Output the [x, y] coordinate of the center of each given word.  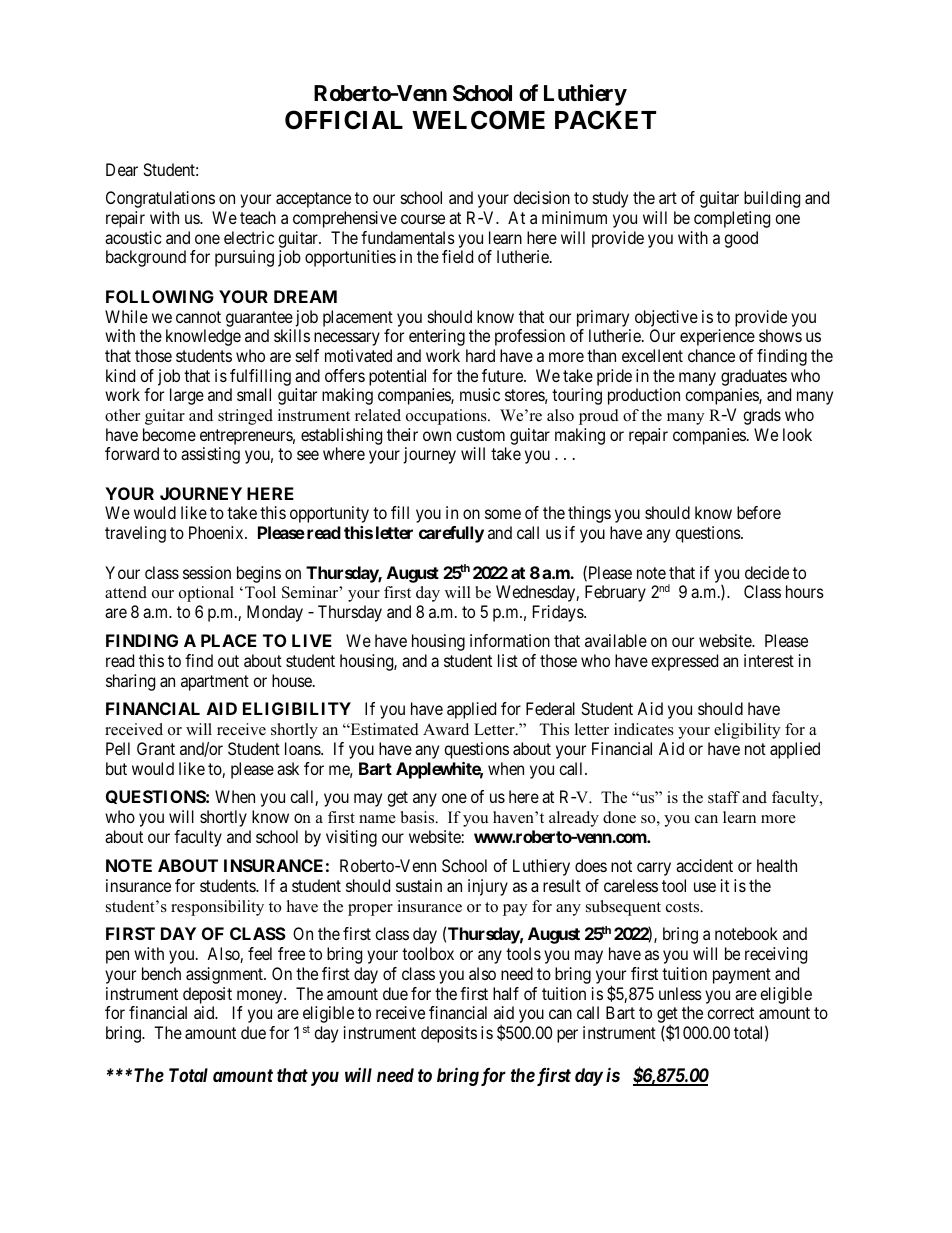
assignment [225, 975]
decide [767, 572]
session [207, 572]
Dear [122, 169]
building [772, 199]
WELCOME [478, 120]
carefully [451, 534]
